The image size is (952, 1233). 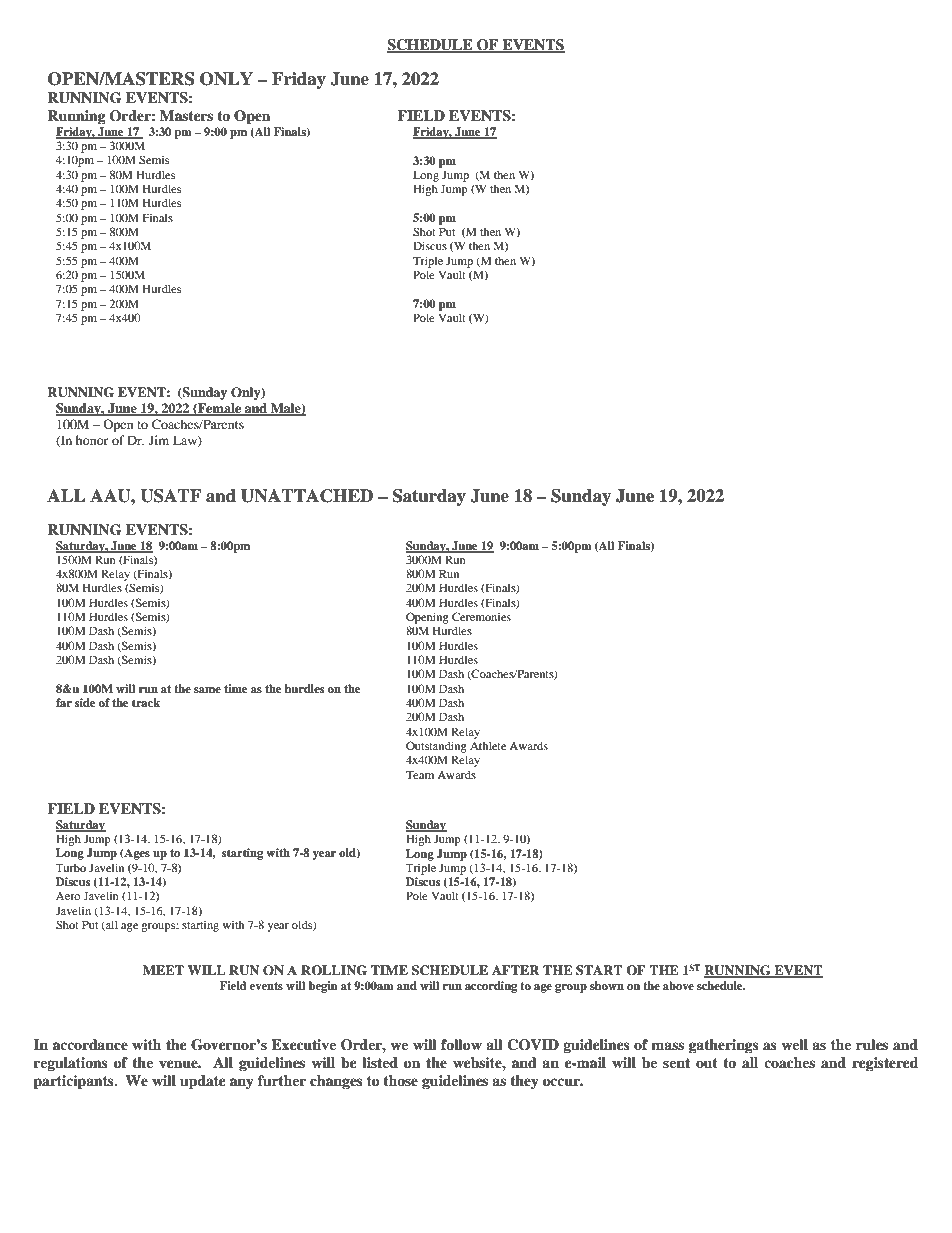 I want to click on track, so click(x=146, y=702).
